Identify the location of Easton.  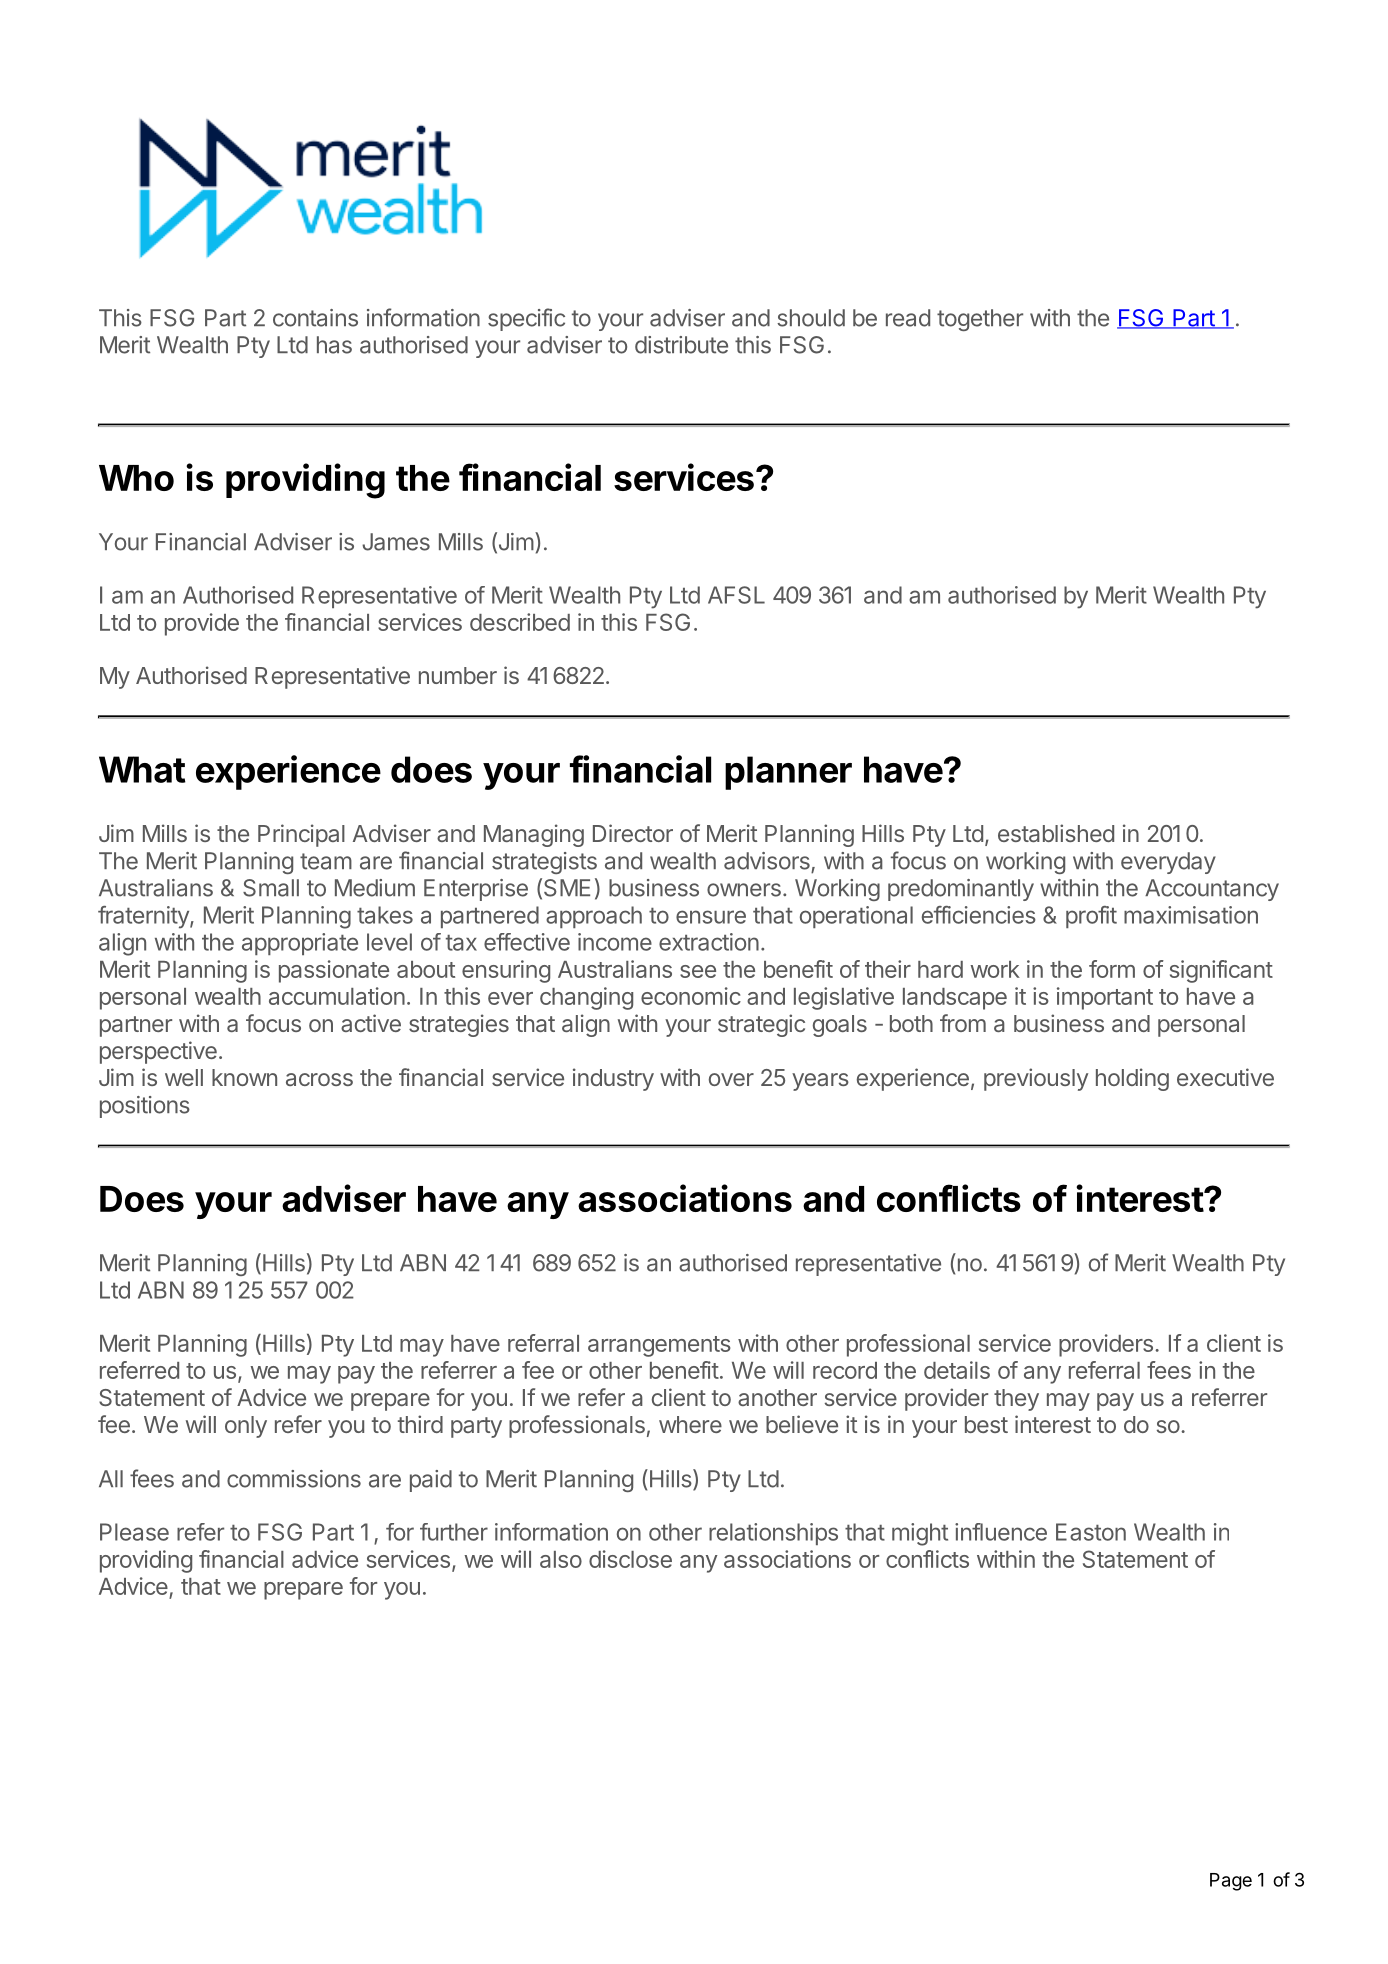
(1091, 1532).
